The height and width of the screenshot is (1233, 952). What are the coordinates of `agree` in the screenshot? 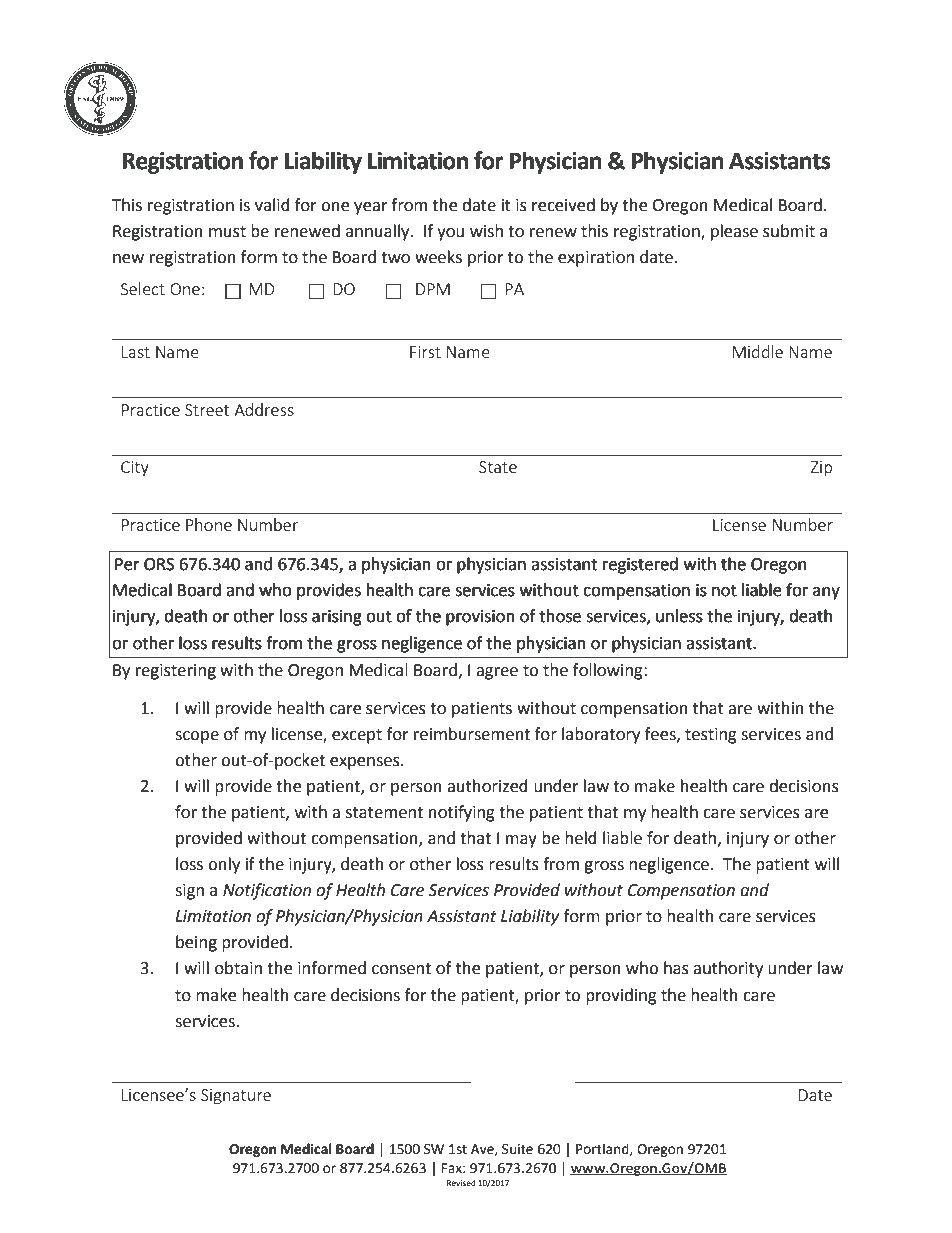 It's located at (497, 673).
